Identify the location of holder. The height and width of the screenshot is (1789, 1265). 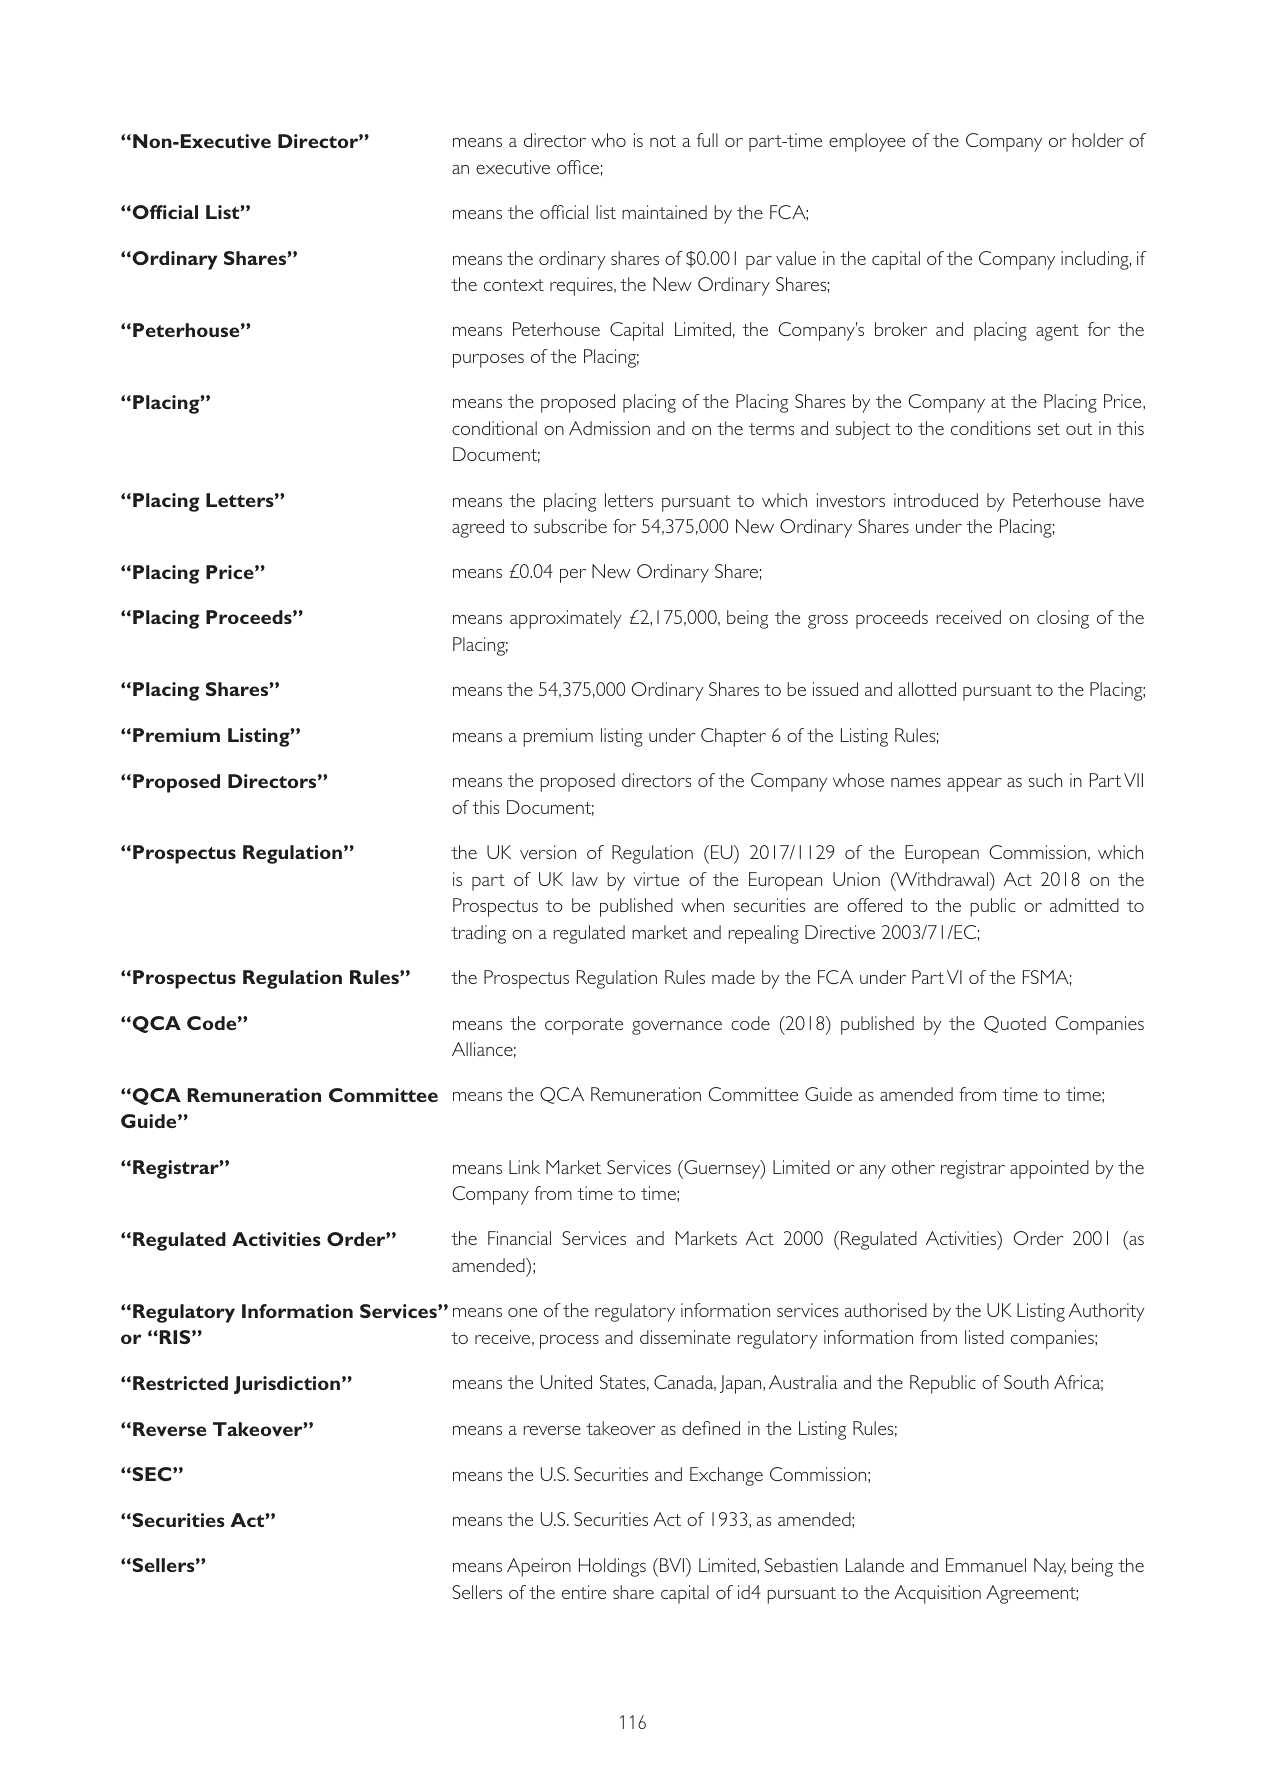
(1097, 140).
